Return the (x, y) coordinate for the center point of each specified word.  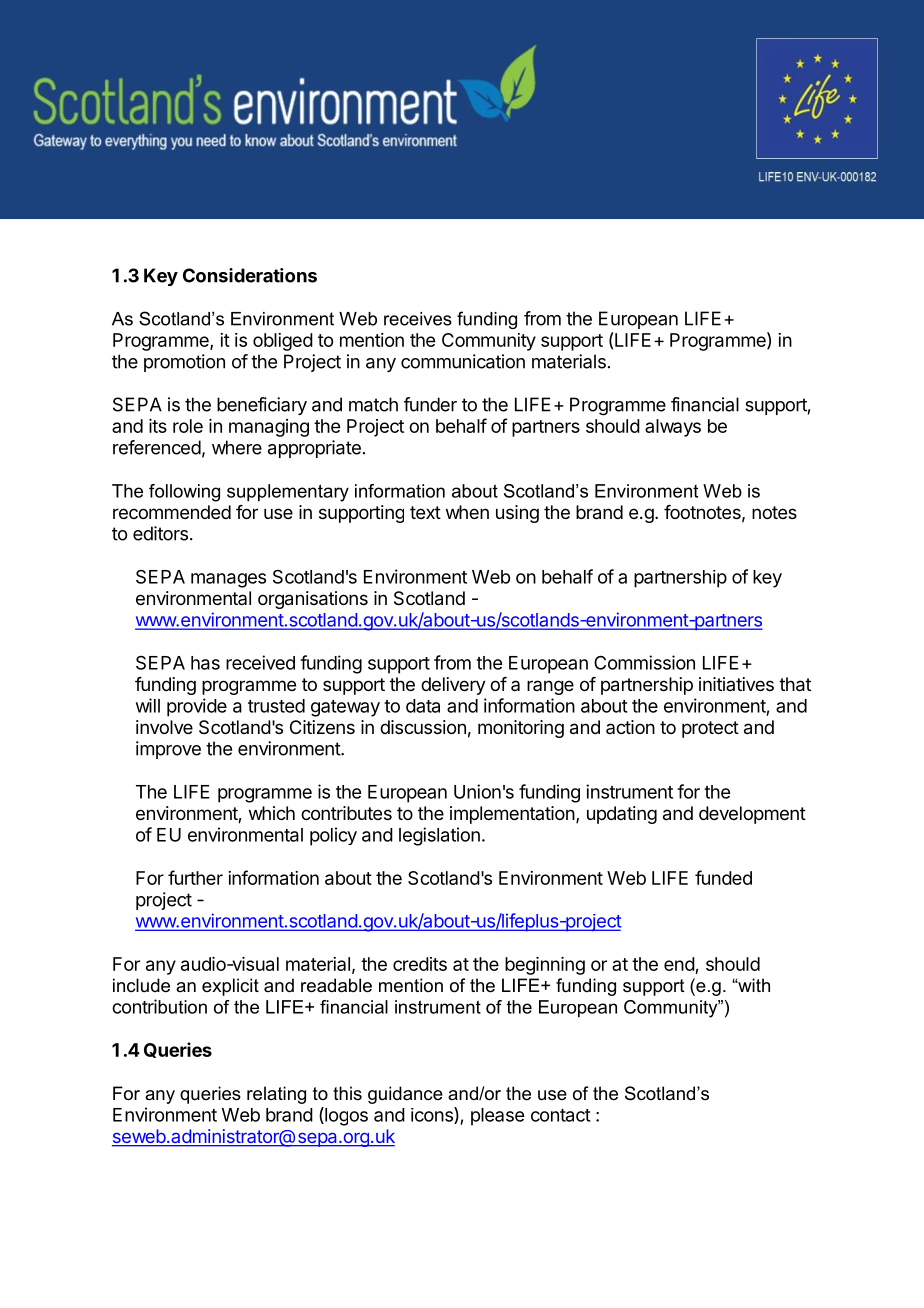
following (184, 493)
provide (197, 707)
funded (723, 877)
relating (276, 1095)
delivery (453, 686)
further (195, 877)
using (517, 514)
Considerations (250, 275)
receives (418, 319)
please (497, 1117)
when (467, 512)
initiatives (736, 684)
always (673, 428)
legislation (439, 836)
